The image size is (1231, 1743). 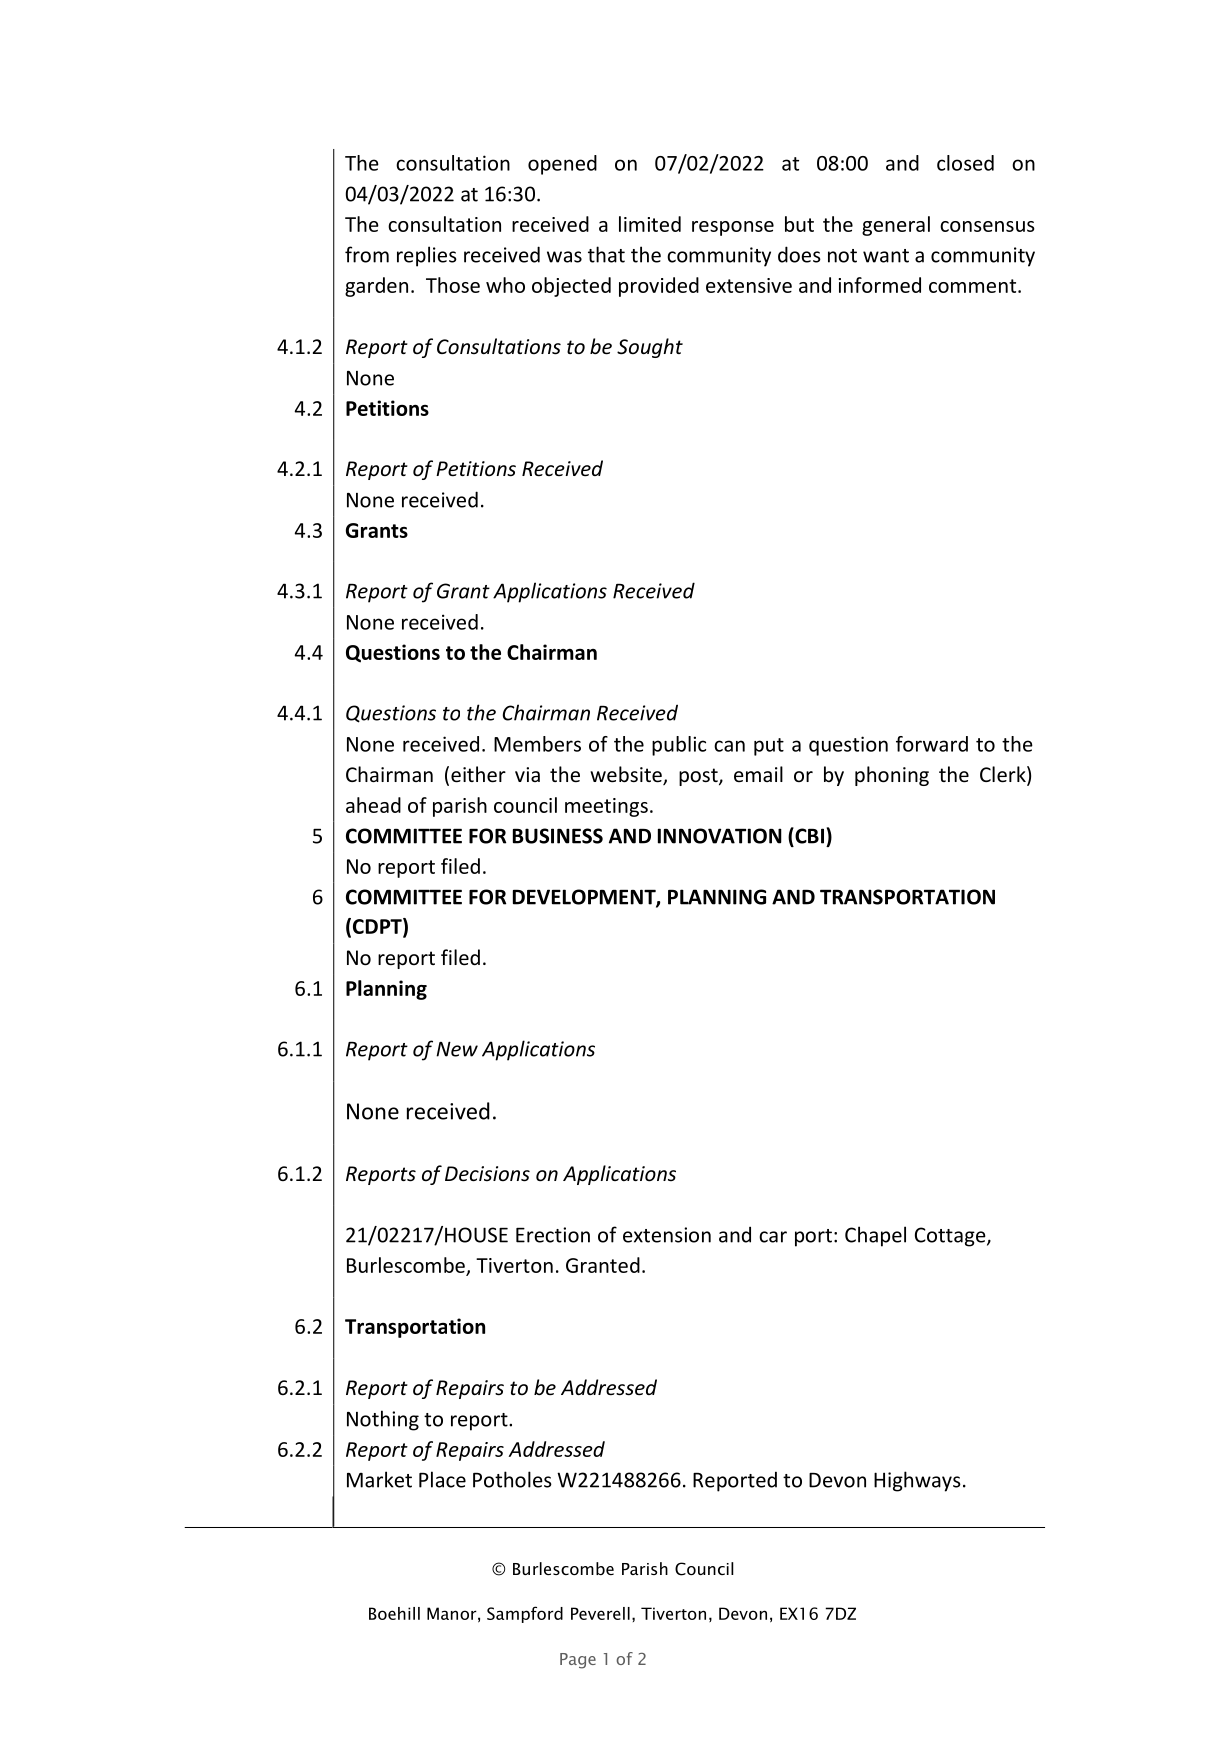 I want to click on forward, so click(x=932, y=744).
